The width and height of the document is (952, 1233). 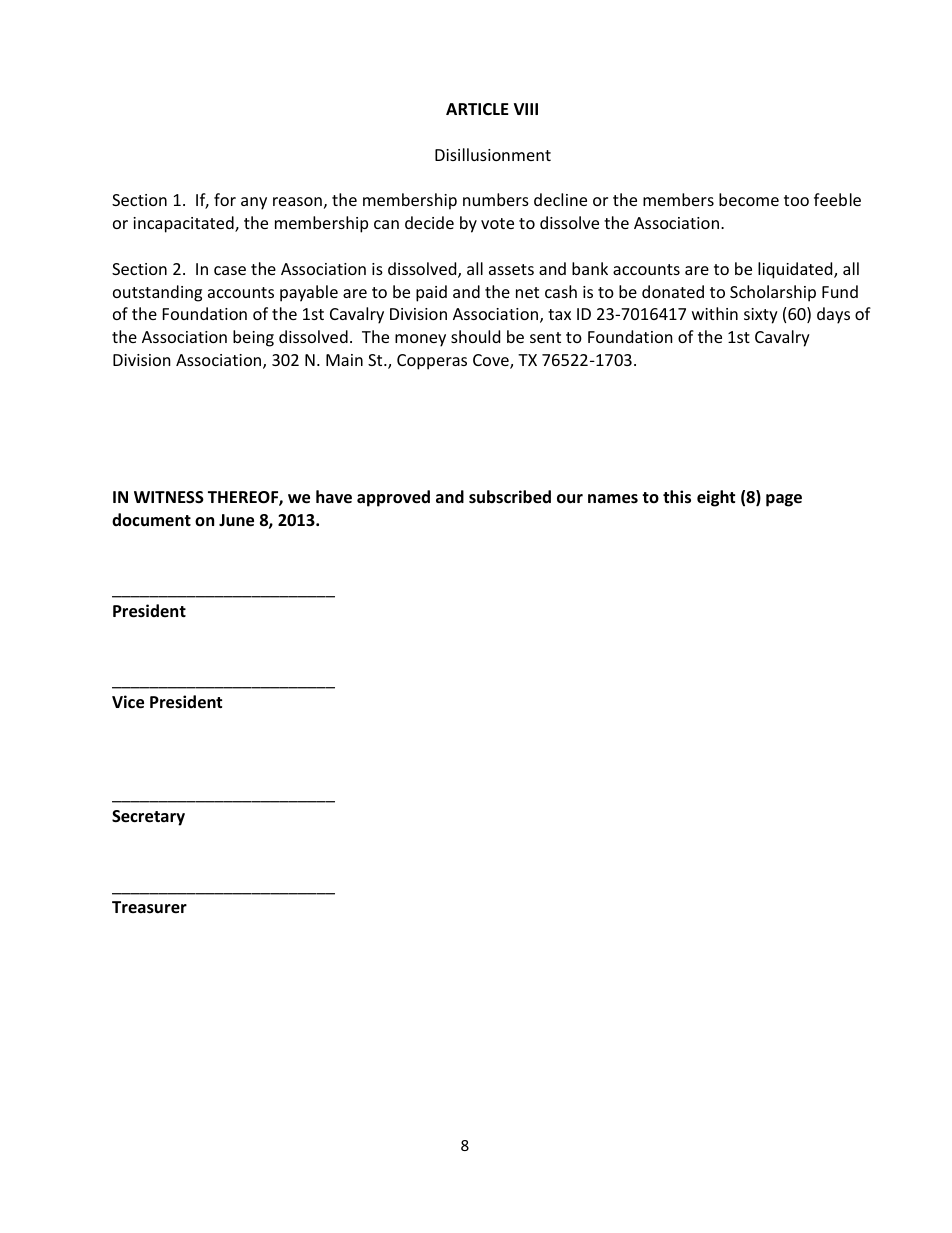 I want to click on Vice, so click(x=128, y=702).
